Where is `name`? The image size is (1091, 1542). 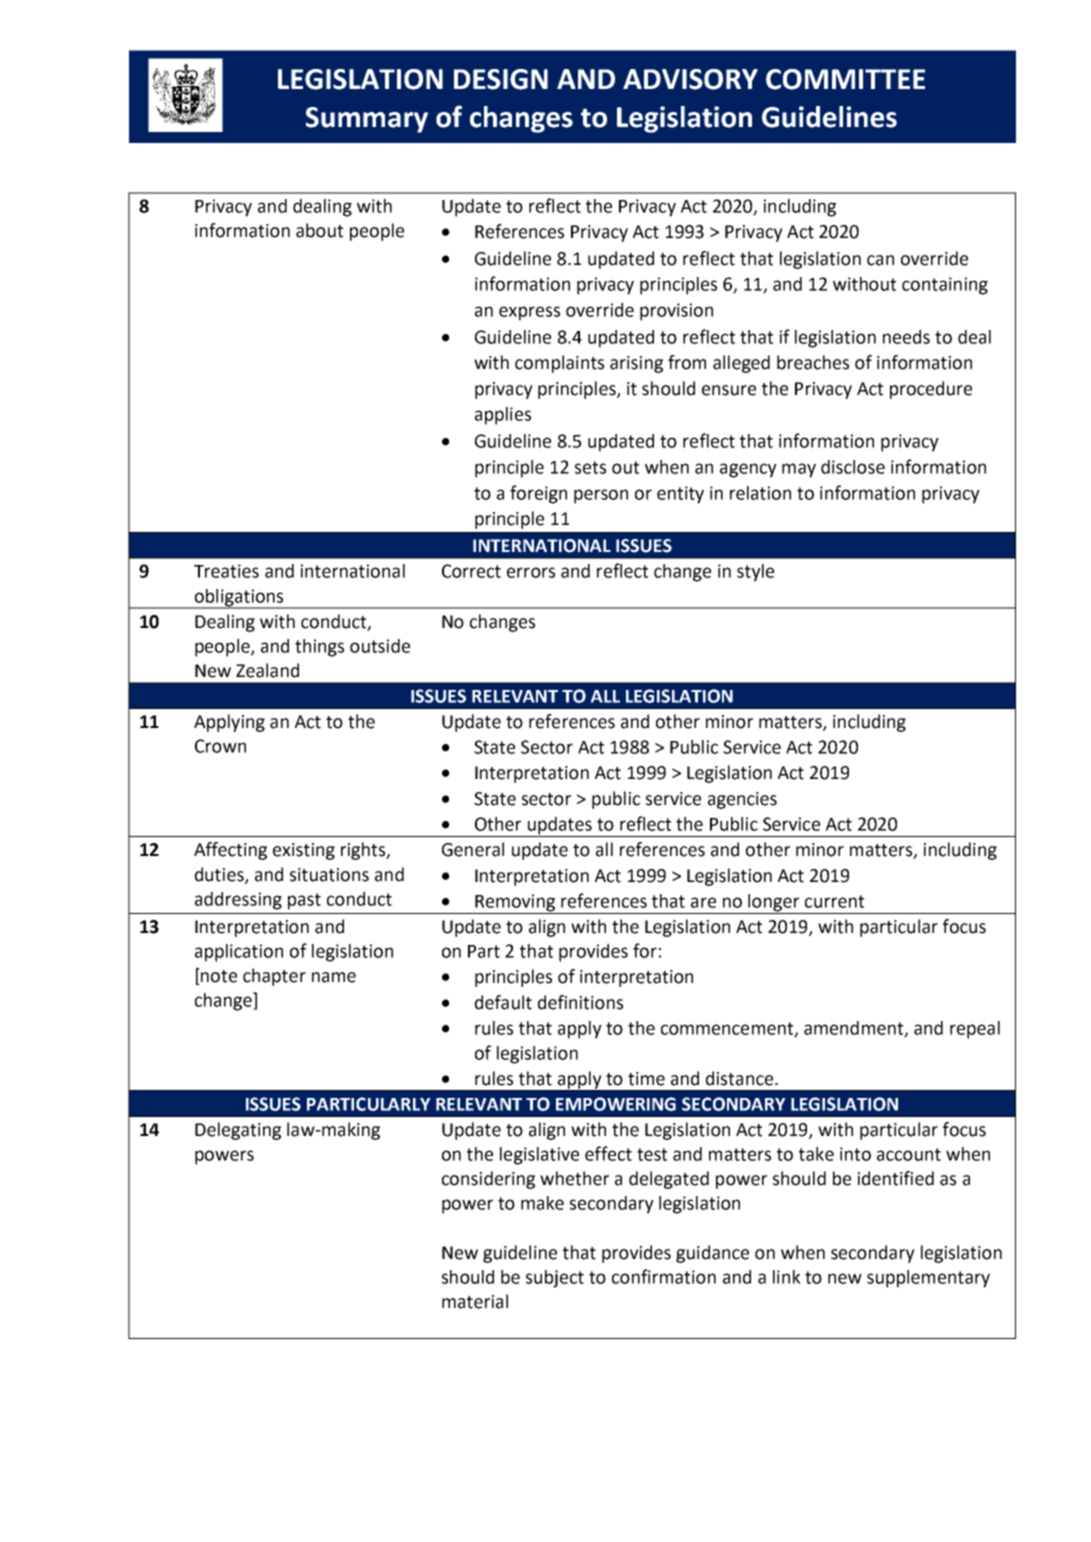
name is located at coordinates (334, 977).
